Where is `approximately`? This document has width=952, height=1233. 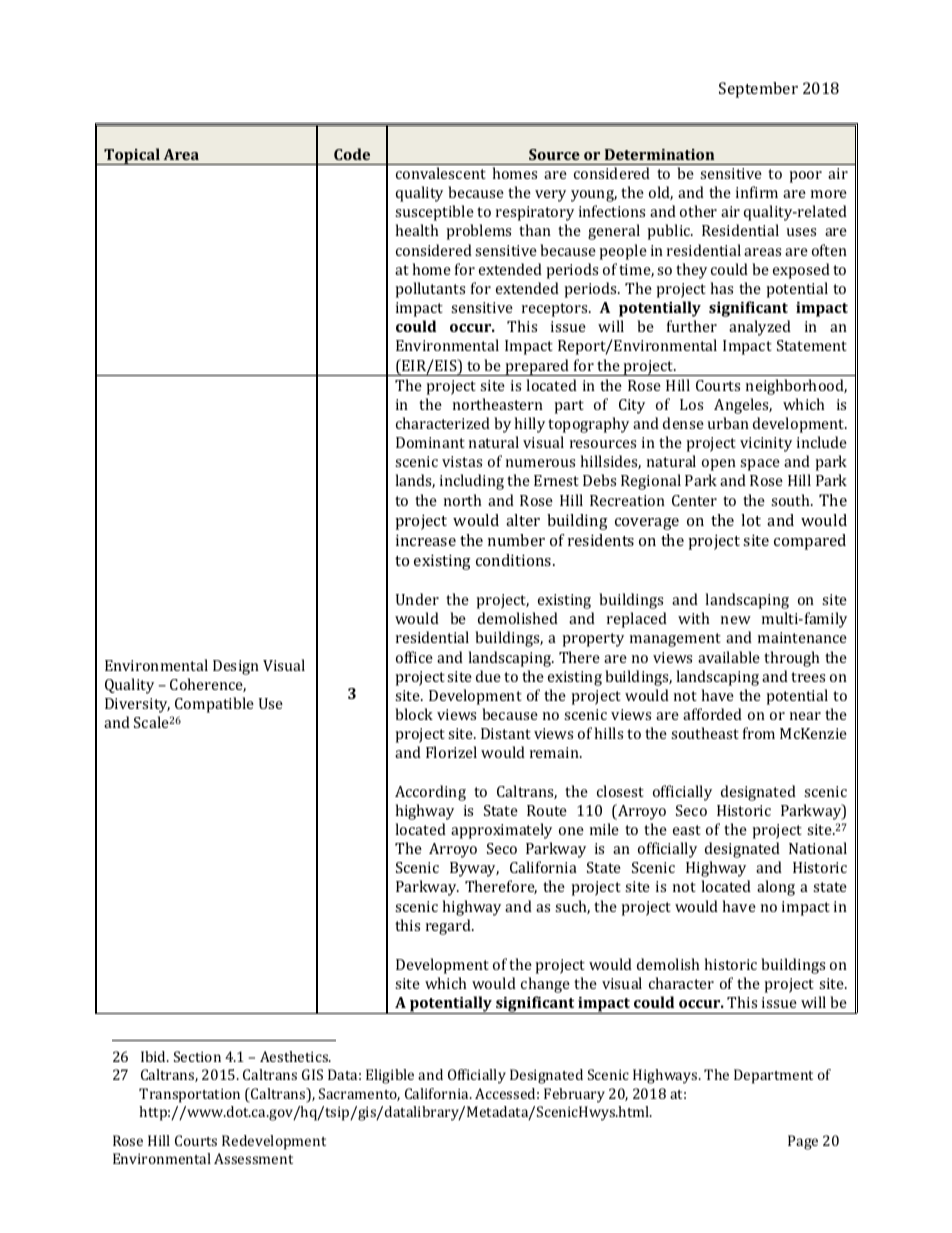
approximately is located at coordinates (501, 831).
